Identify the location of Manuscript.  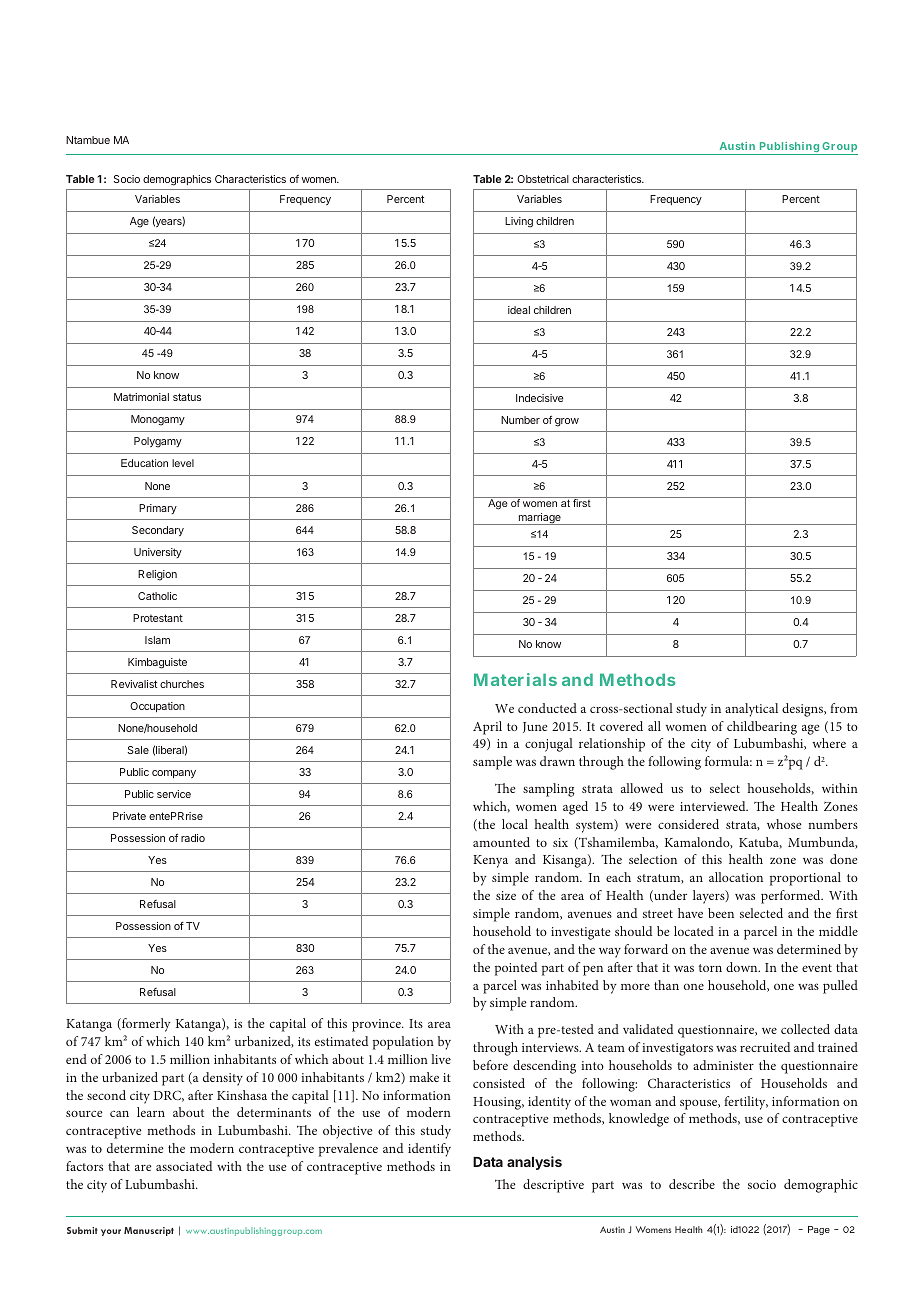
(149, 1231).
